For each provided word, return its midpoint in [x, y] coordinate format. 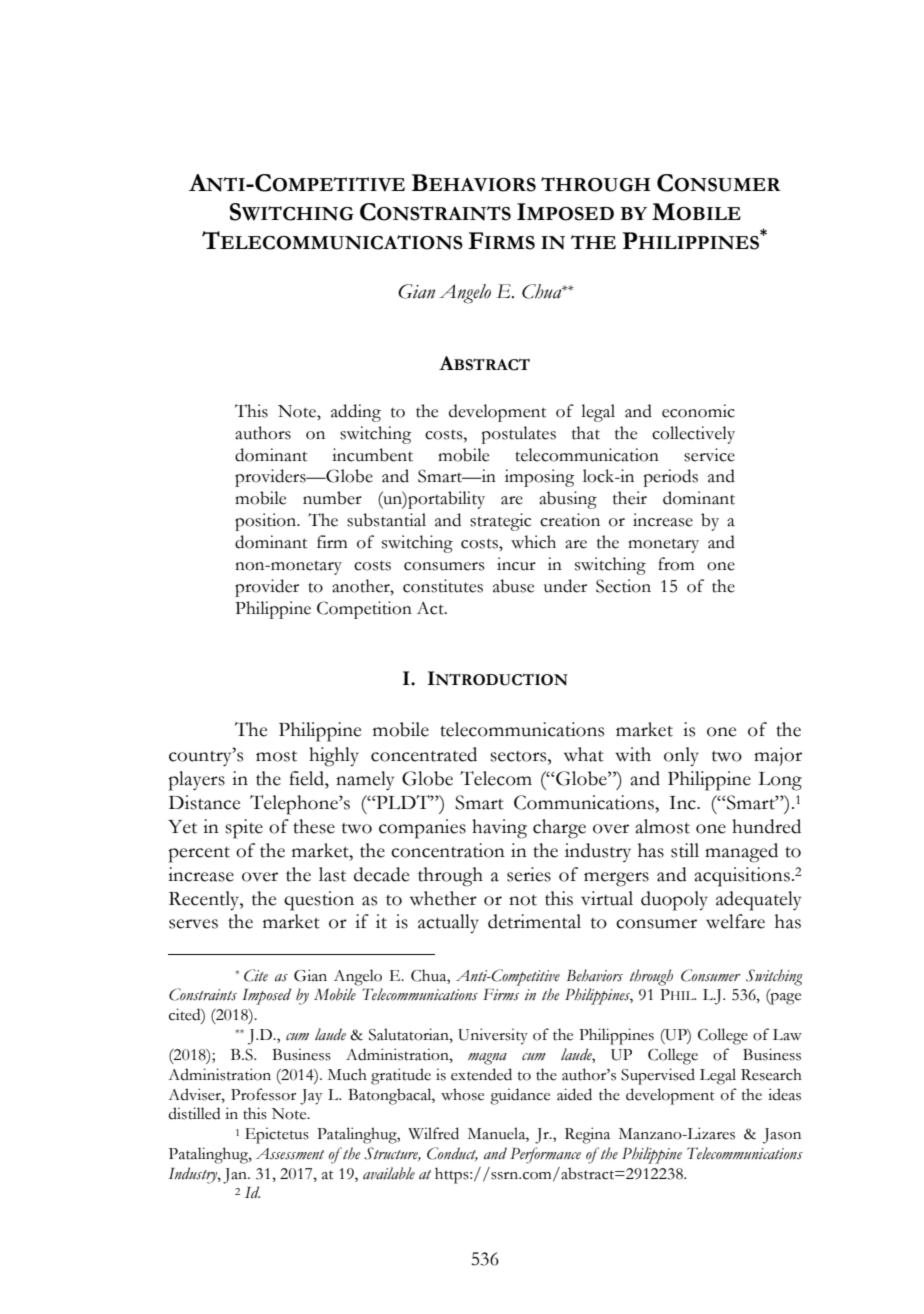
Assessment [290, 1154]
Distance [204, 802]
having [499, 829]
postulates [519, 435]
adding [356, 413]
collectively [693, 435]
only [681, 756]
